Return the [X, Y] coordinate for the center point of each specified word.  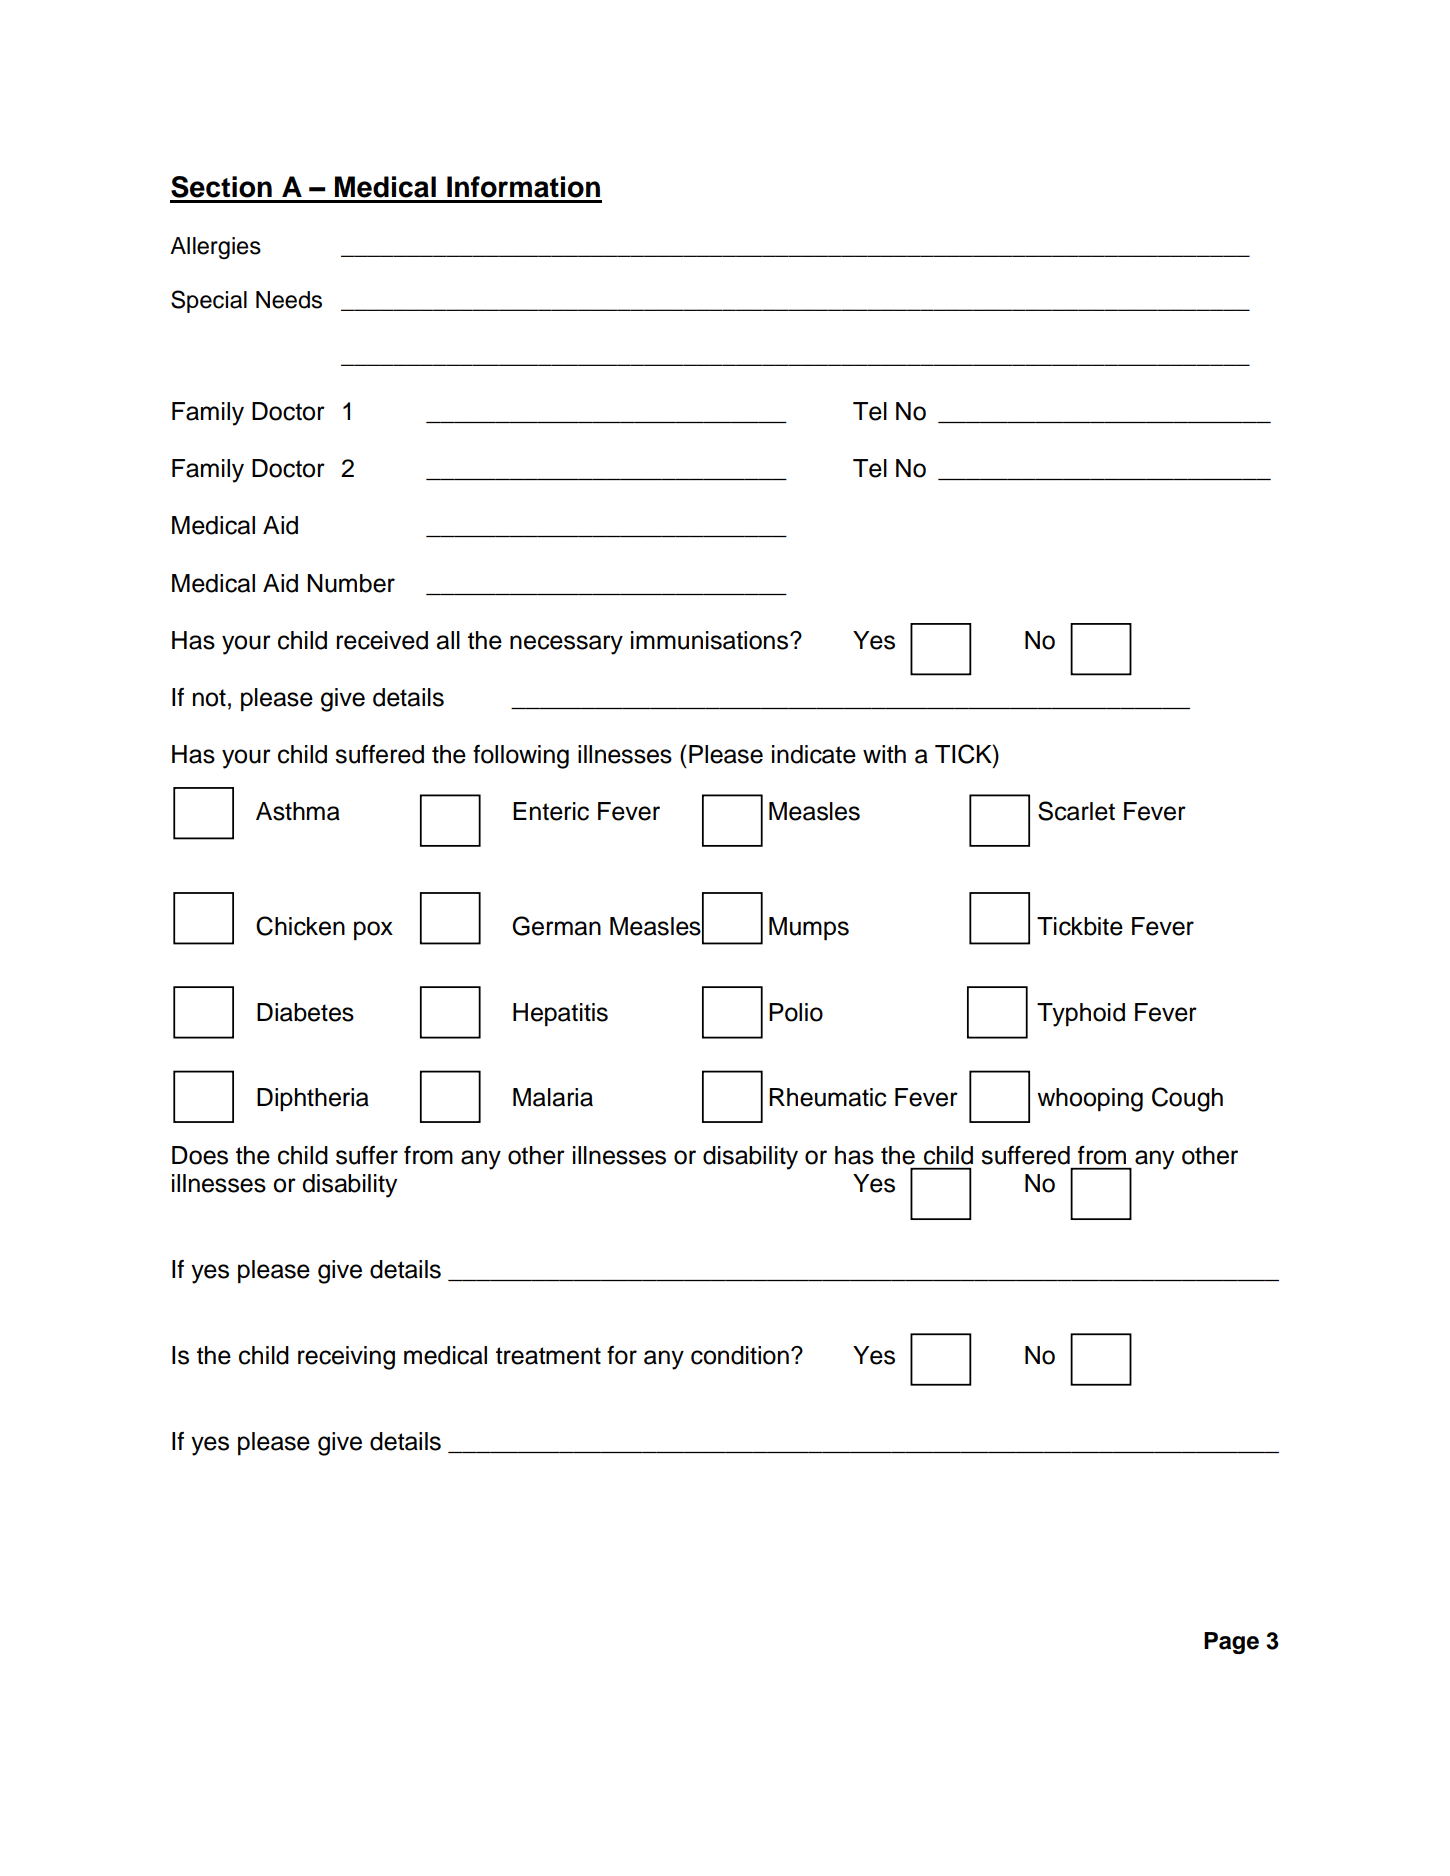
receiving [346, 1358]
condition [740, 1355]
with [884, 754]
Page [1231, 1643]
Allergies [215, 248]
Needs [289, 300]
